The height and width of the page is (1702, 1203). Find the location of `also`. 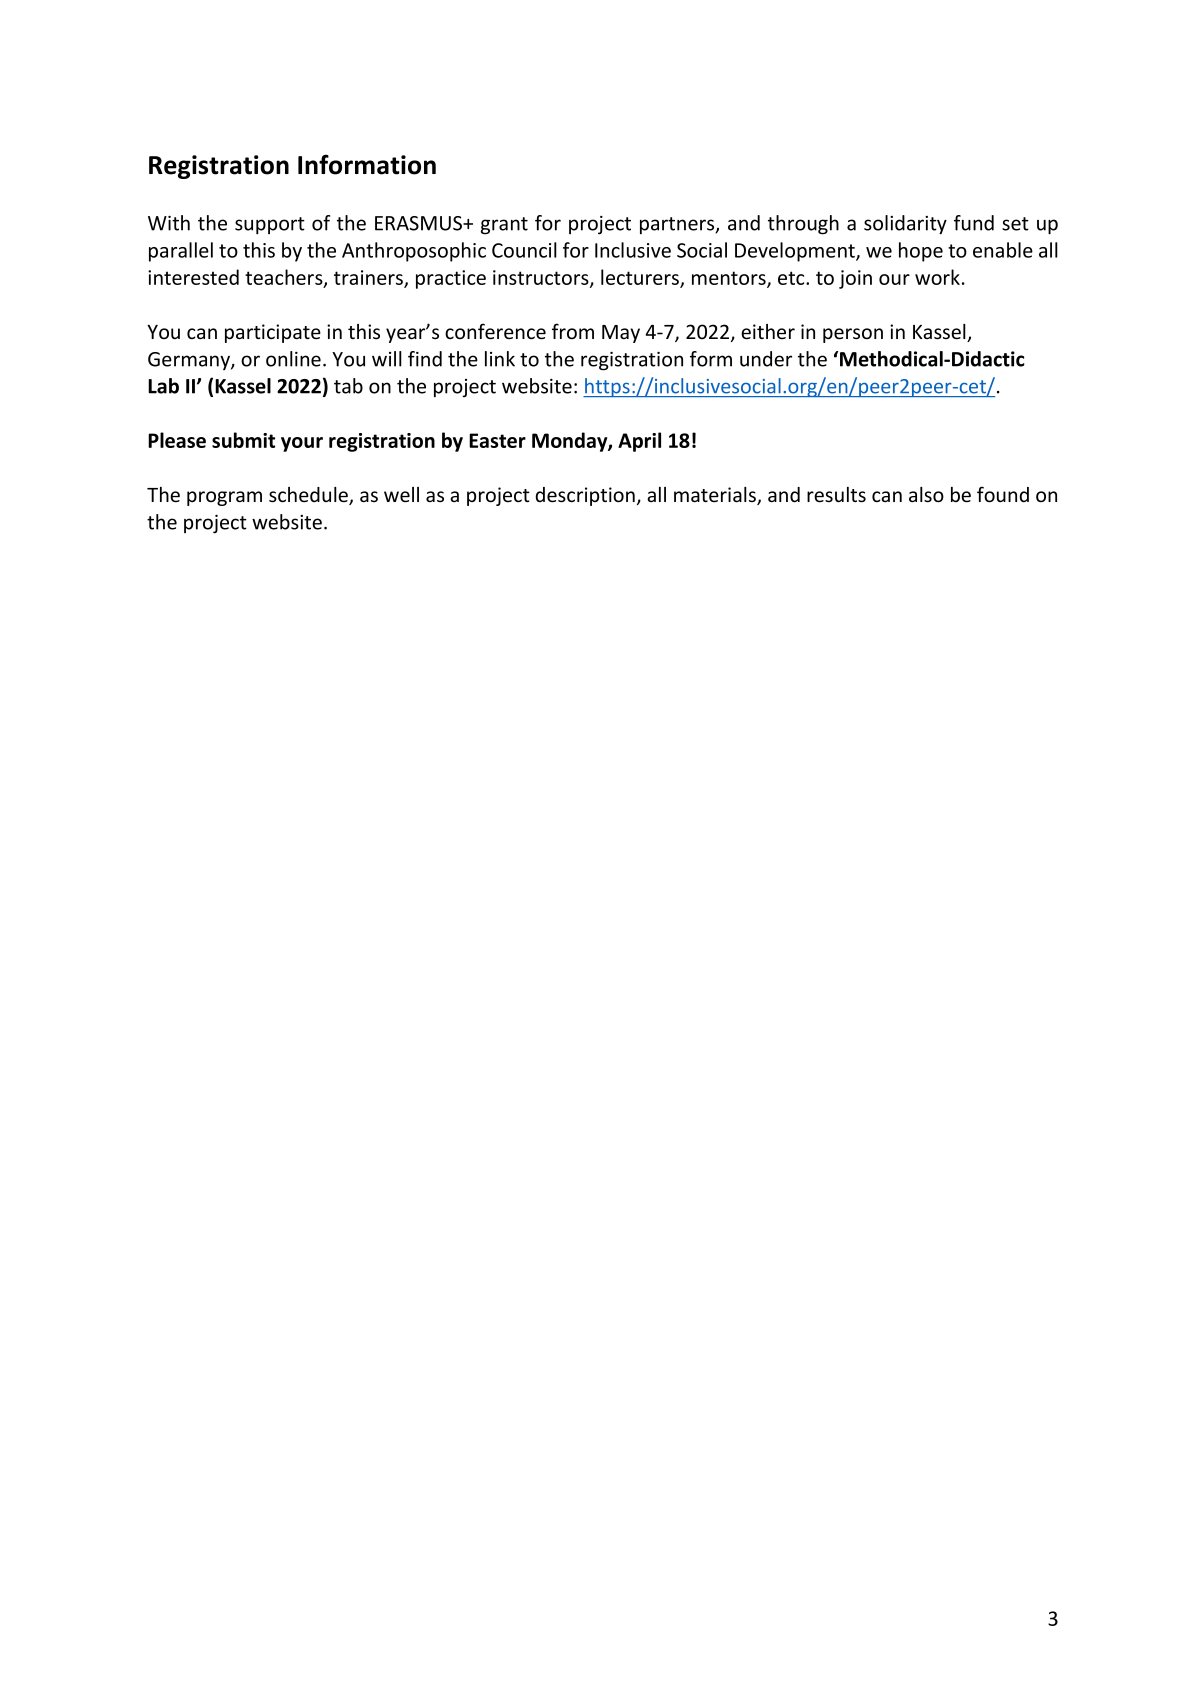

also is located at coordinates (926, 495).
